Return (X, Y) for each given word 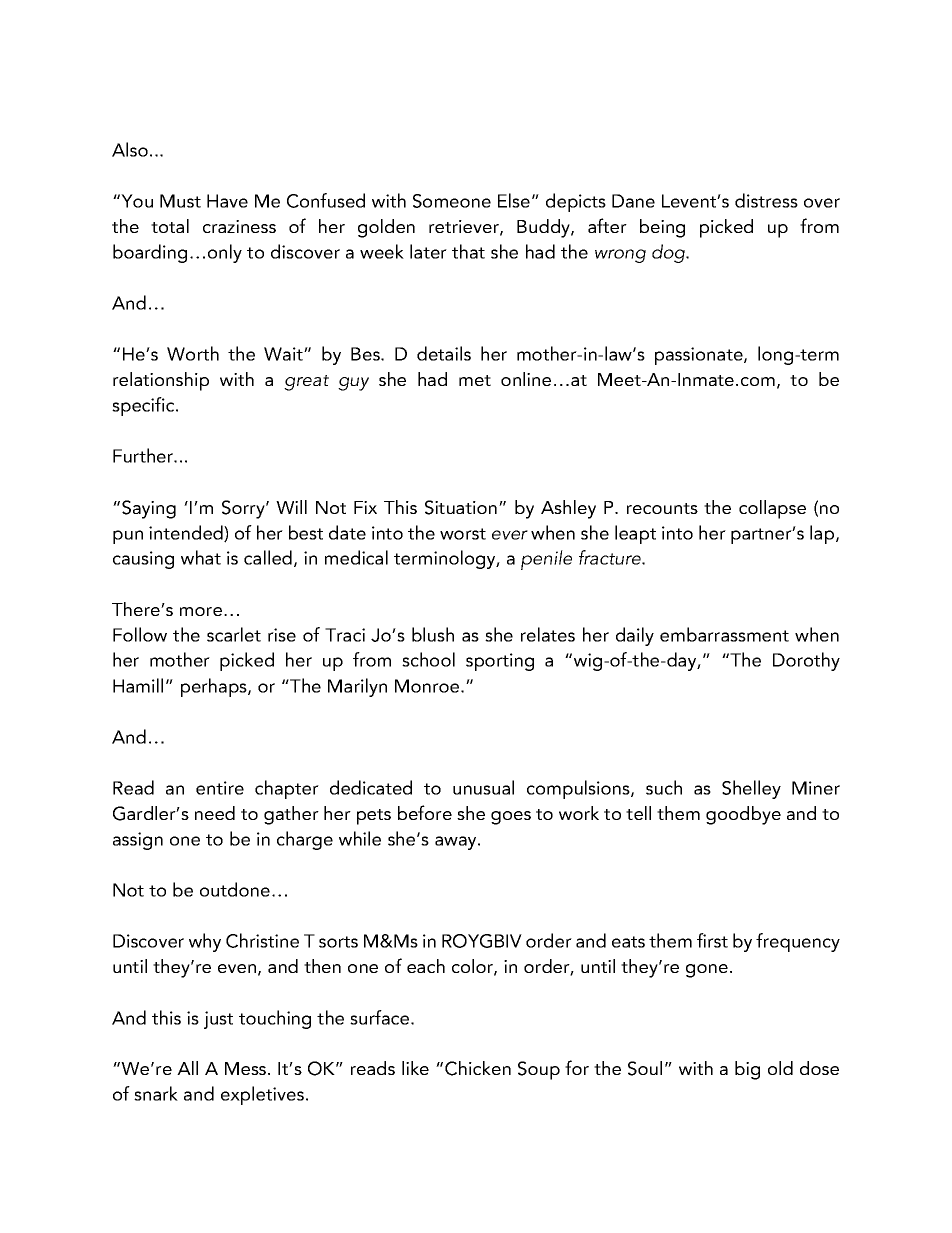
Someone (452, 201)
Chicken (478, 1068)
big (747, 1070)
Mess (247, 1068)
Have (227, 201)
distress (766, 200)
